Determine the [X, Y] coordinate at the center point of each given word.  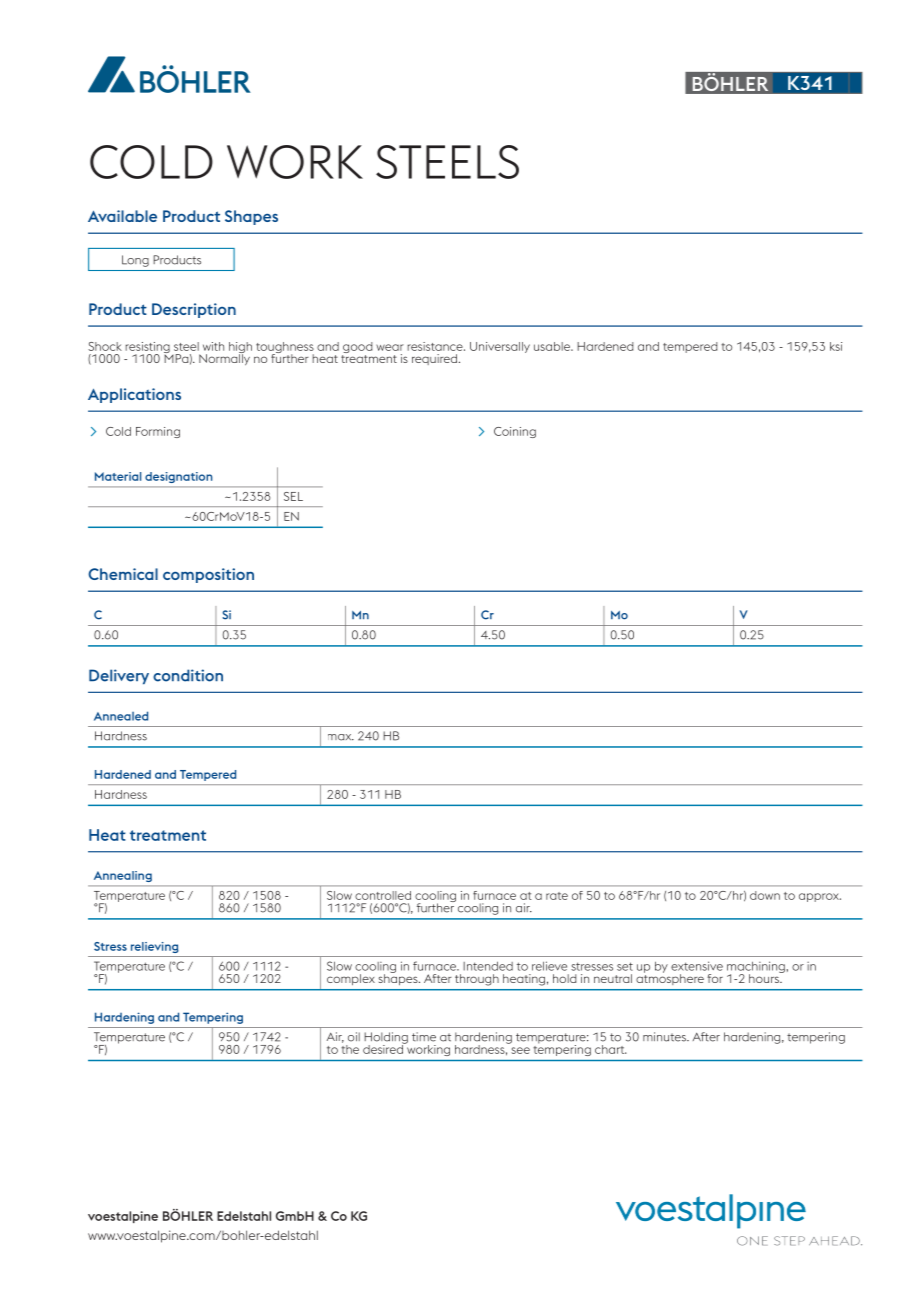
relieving [155, 947]
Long [135, 261]
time [424, 1037]
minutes [665, 1037]
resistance [436, 346]
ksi [836, 346]
